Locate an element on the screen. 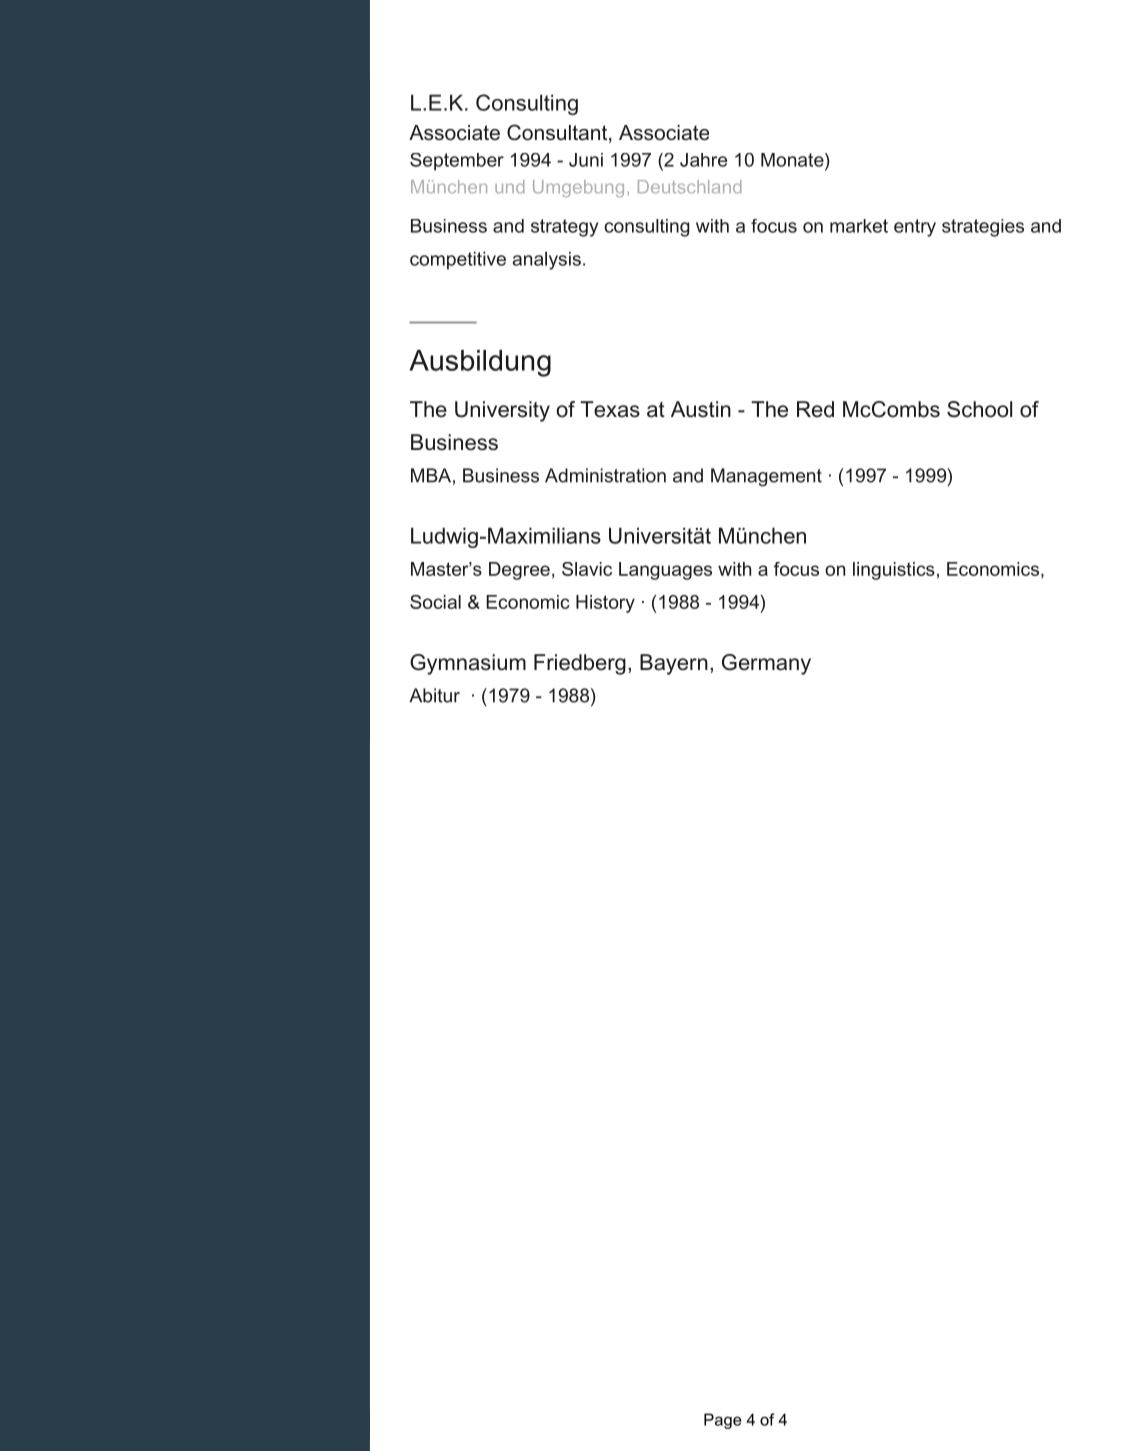 This screenshot has height=1451, width=1121. Germany is located at coordinates (766, 664).
